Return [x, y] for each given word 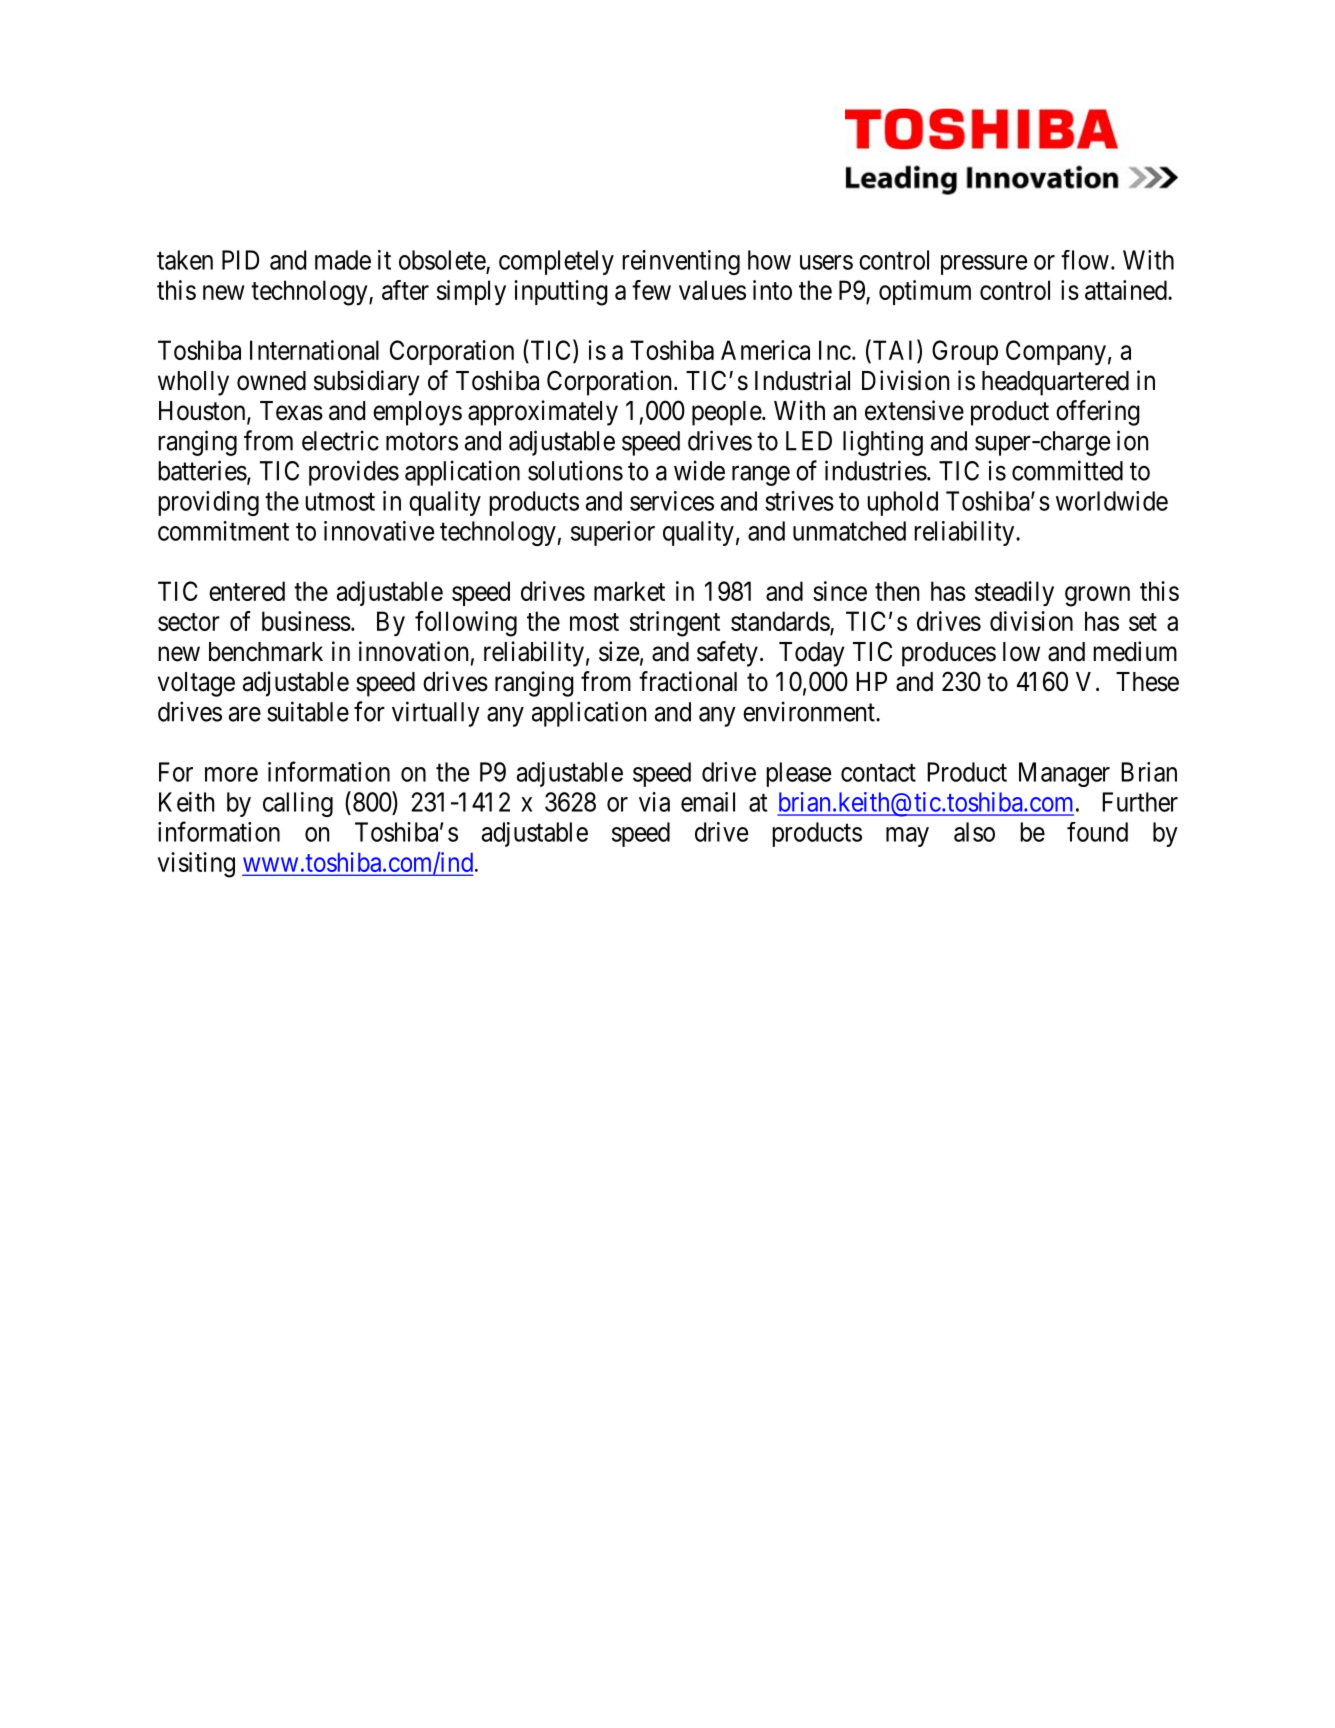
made [343, 260]
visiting [196, 865]
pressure [984, 265]
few [651, 290]
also [974, 832]
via [654, 802]
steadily [1014, 593]
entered [247, 591]
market [629, 591]
